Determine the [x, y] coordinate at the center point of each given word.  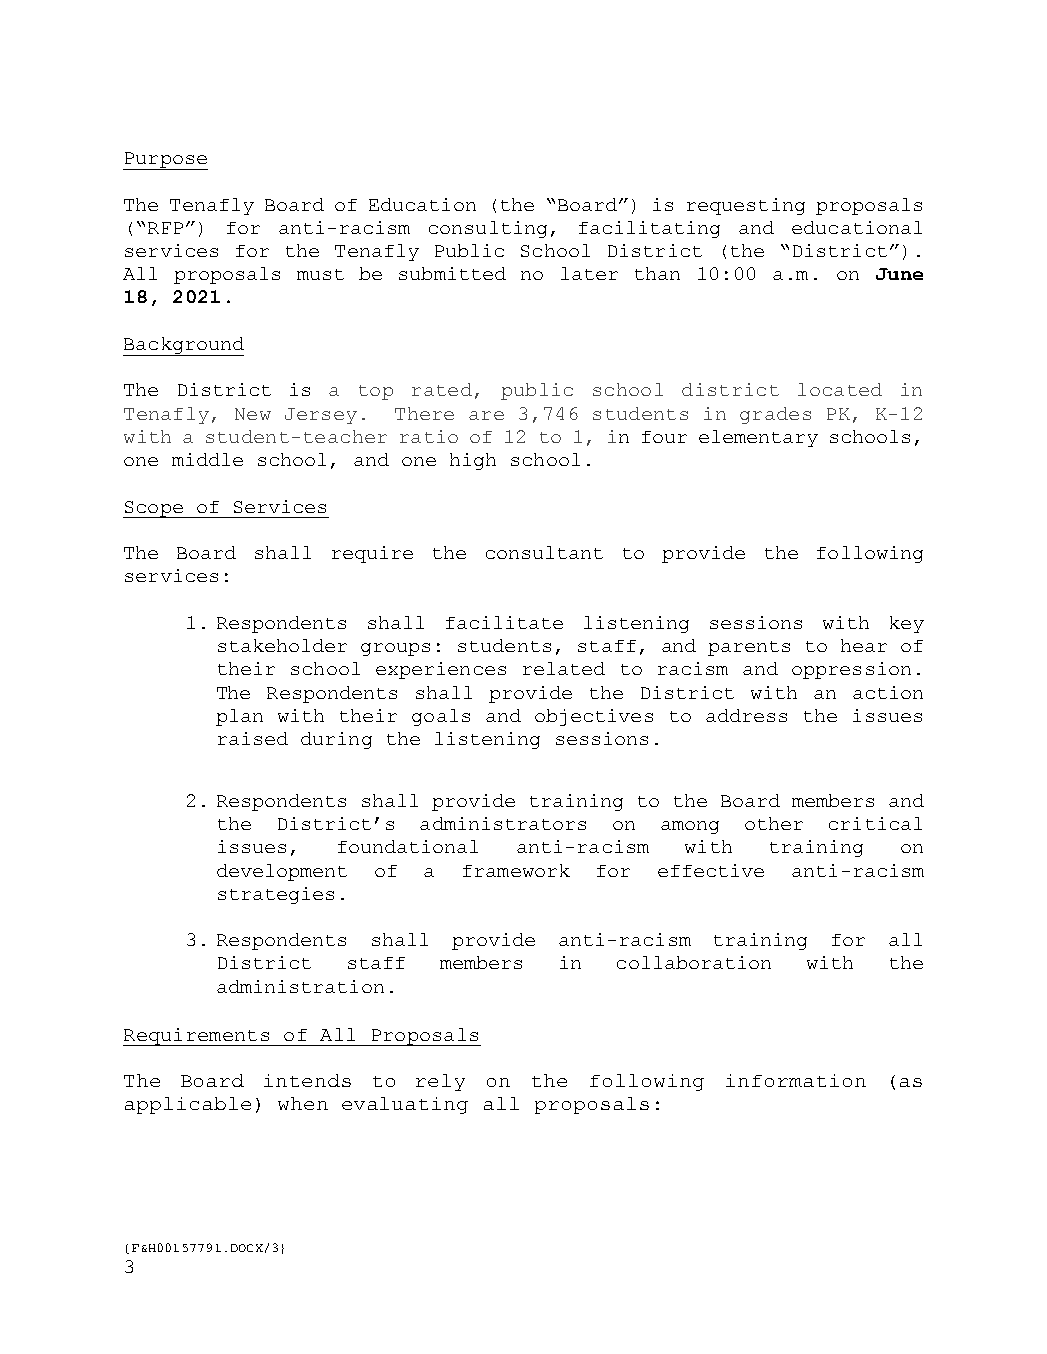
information [796, 1080]
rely [440, 1082]
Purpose [165, 161]
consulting [488, 229]
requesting [746, 206]
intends [307, 1080]
